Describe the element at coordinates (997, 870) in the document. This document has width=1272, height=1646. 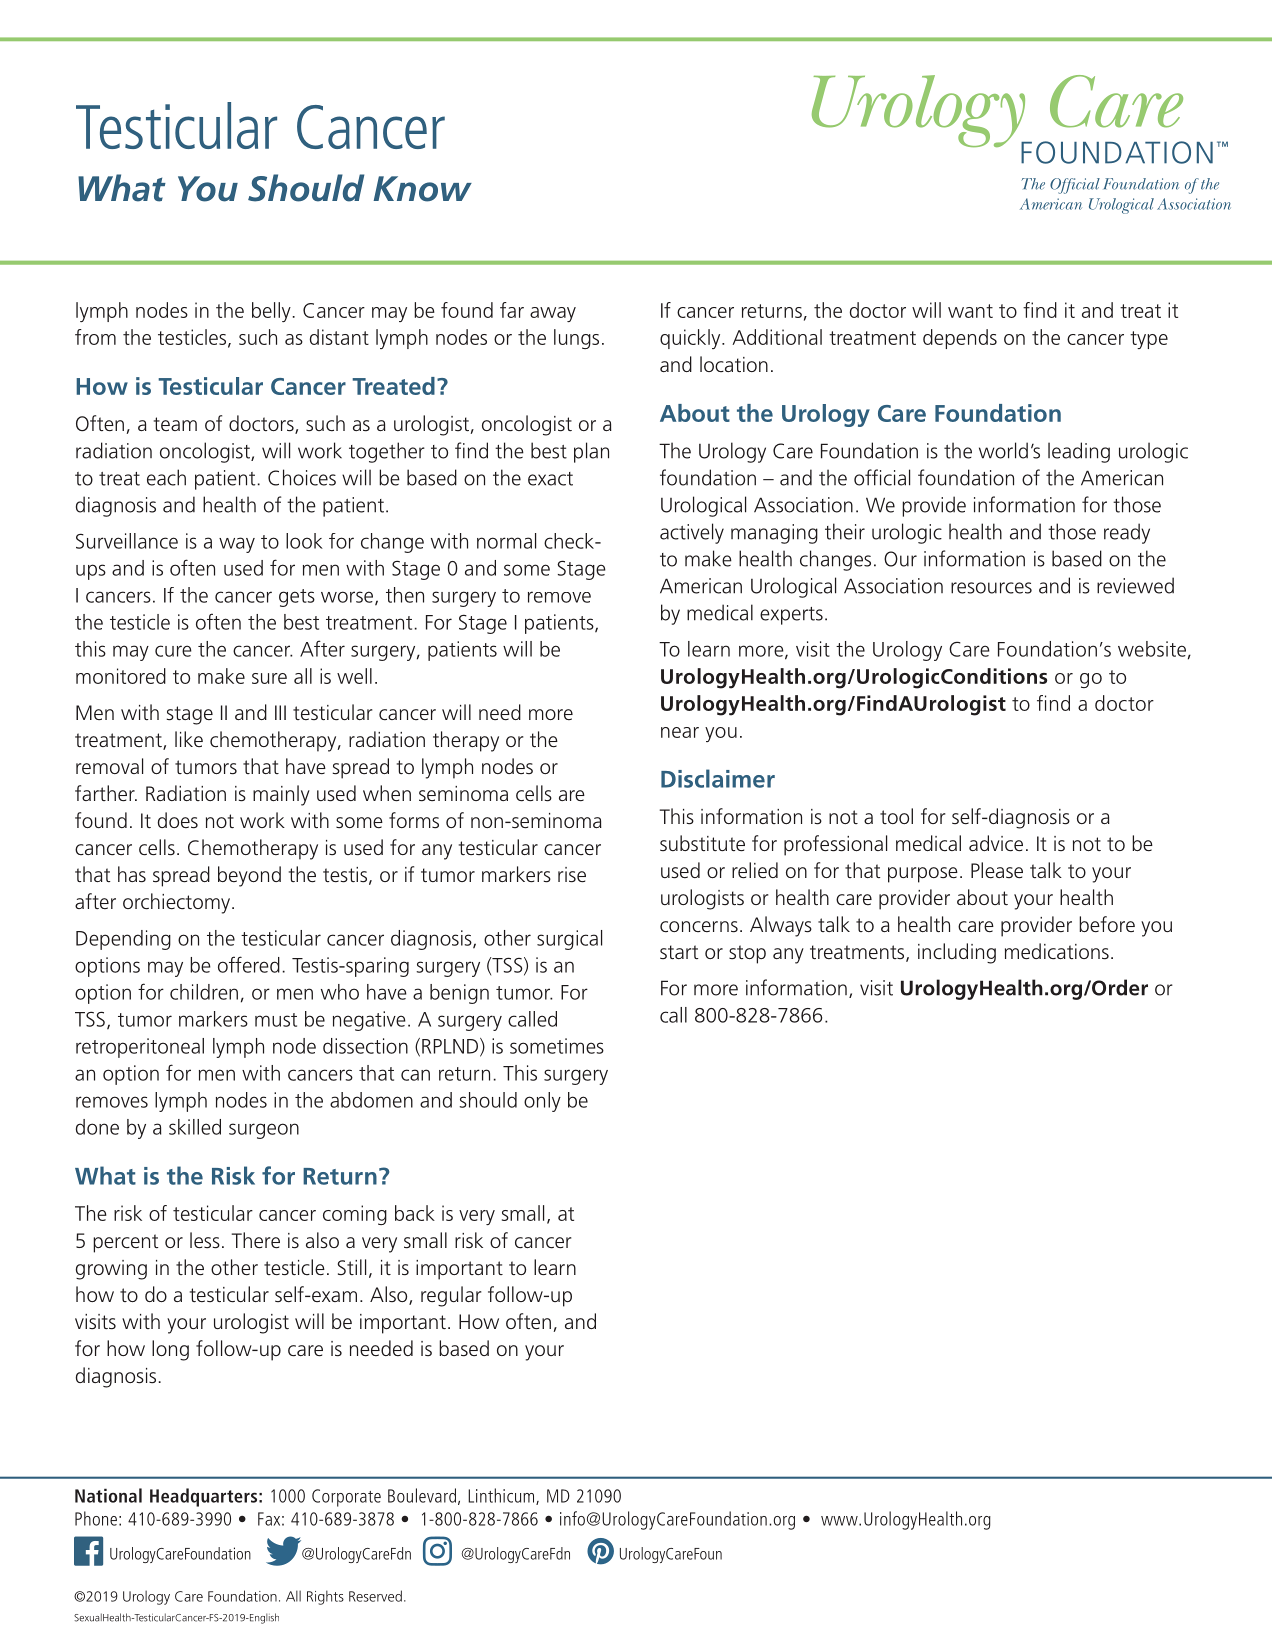
I see `Please` at that location.
